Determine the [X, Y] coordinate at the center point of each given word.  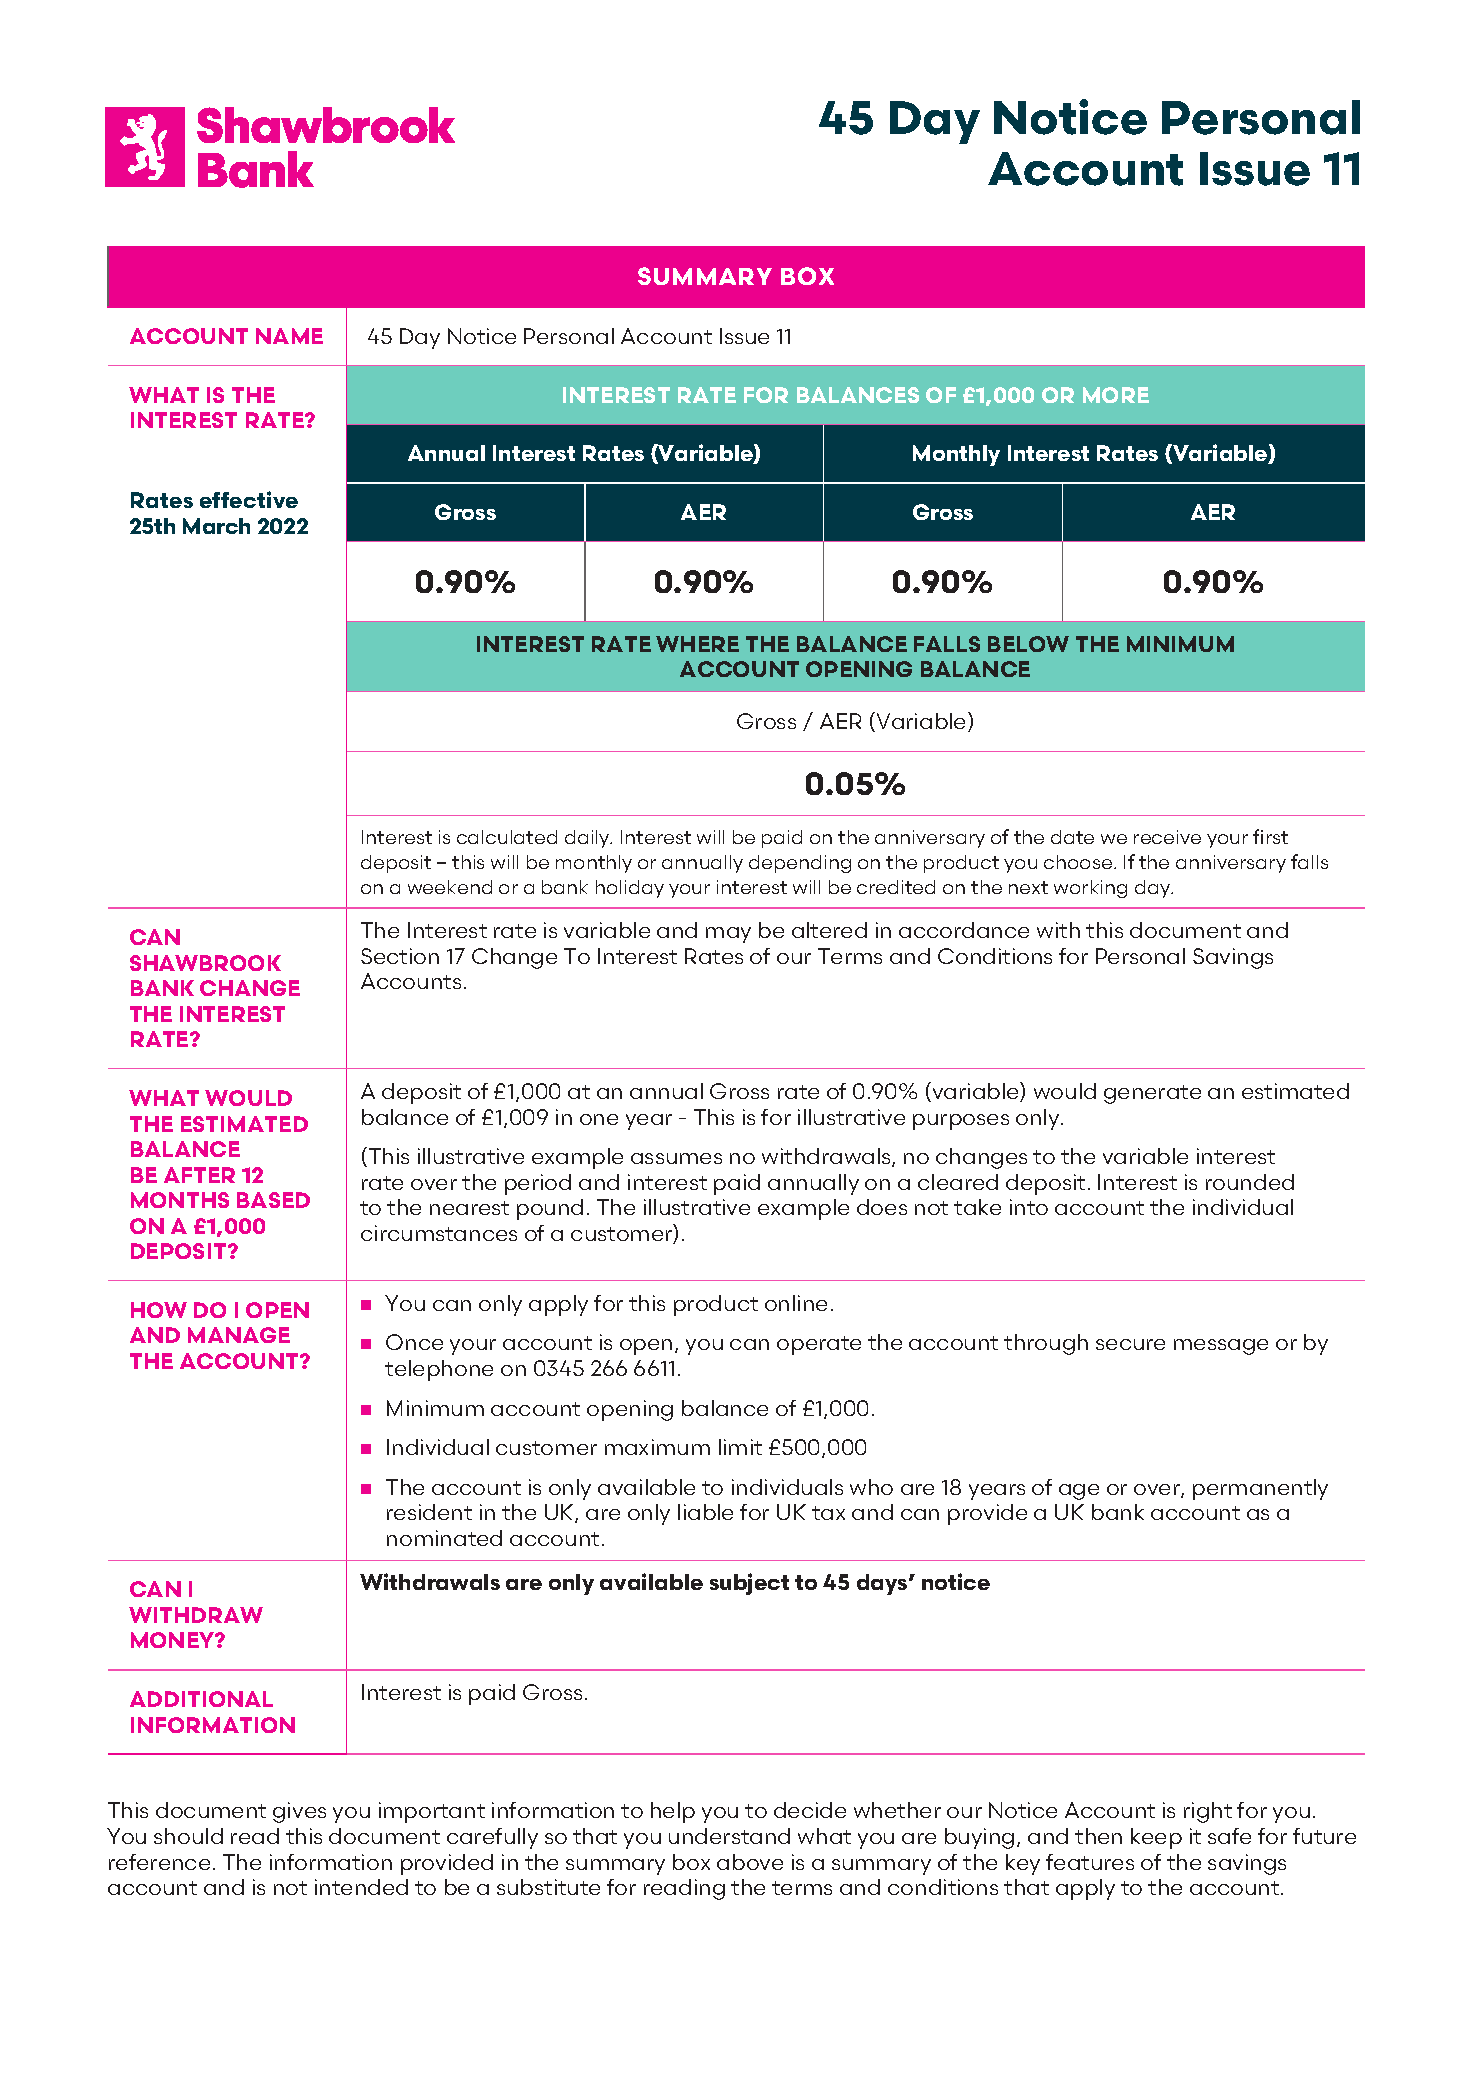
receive [1167, 837]
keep [1156, 1838]
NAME [289, 336]
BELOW [1028, 644]
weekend [450, 887]
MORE [1116, 395]
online [796, 1303]
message [1221, 1347]
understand [729, 1836]
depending [800, 864]
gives [299, 1812]
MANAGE [239, 1335]
